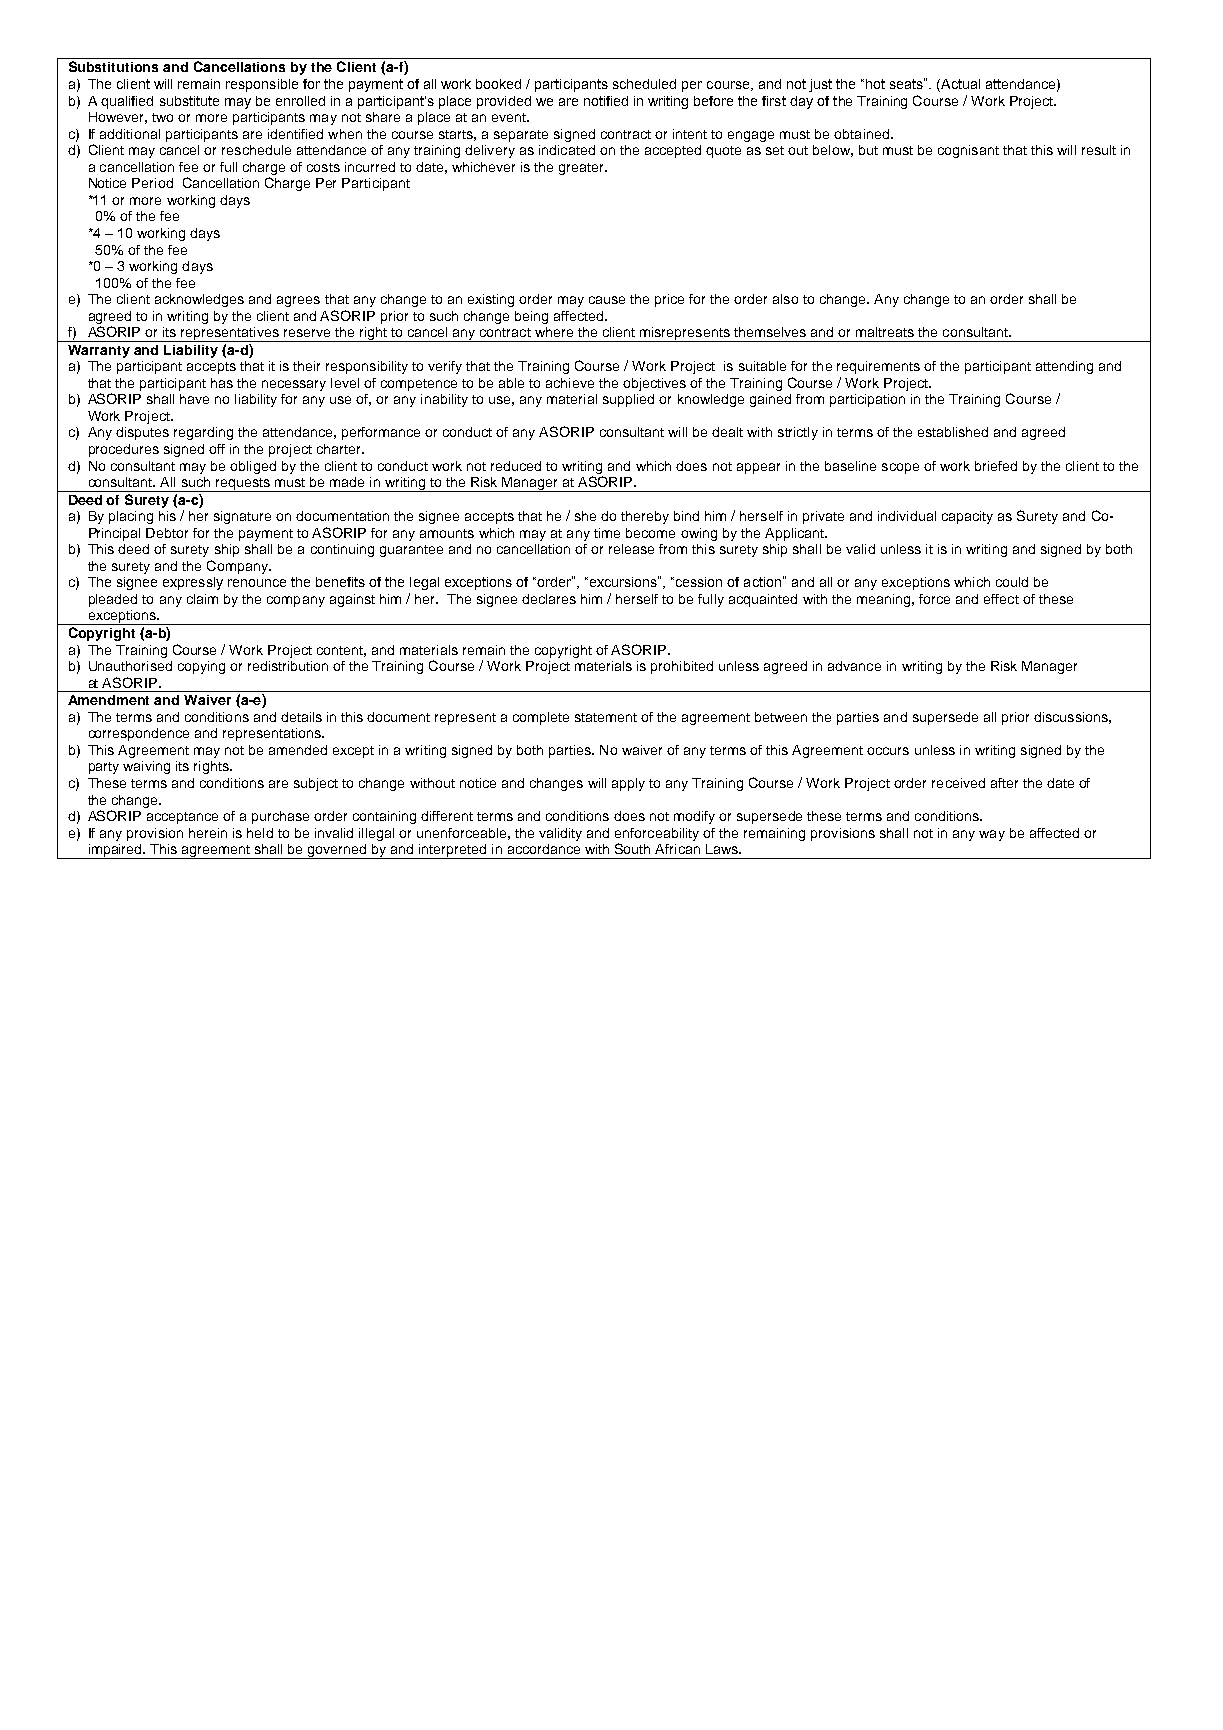 Image resolution: width=1223 pixels, height=1730 pixels. Describe the element at coordinates (959, 85) in the screenshot. I see `Actual` at that location.
